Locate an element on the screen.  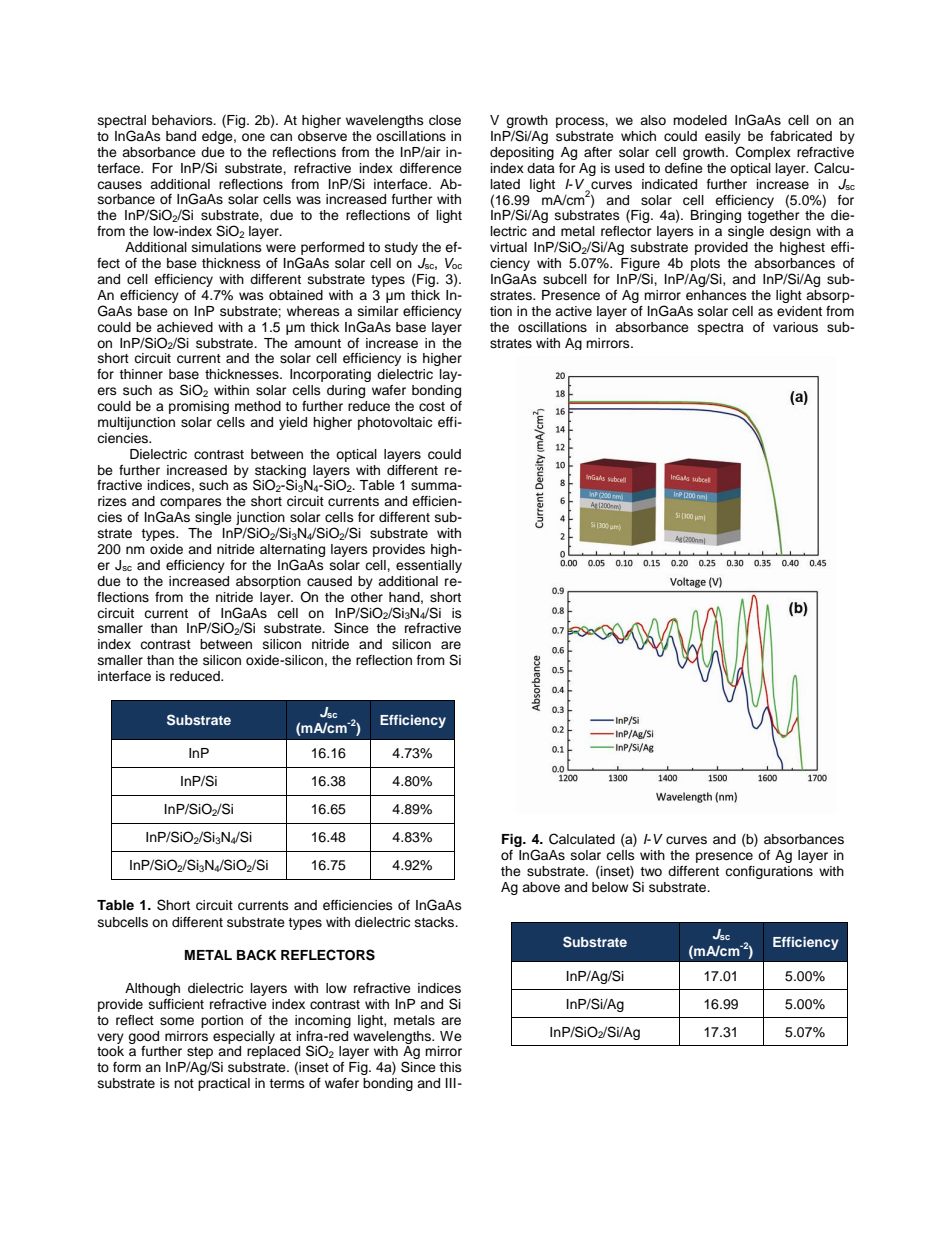
easily is located at coordinates (723, 137).
